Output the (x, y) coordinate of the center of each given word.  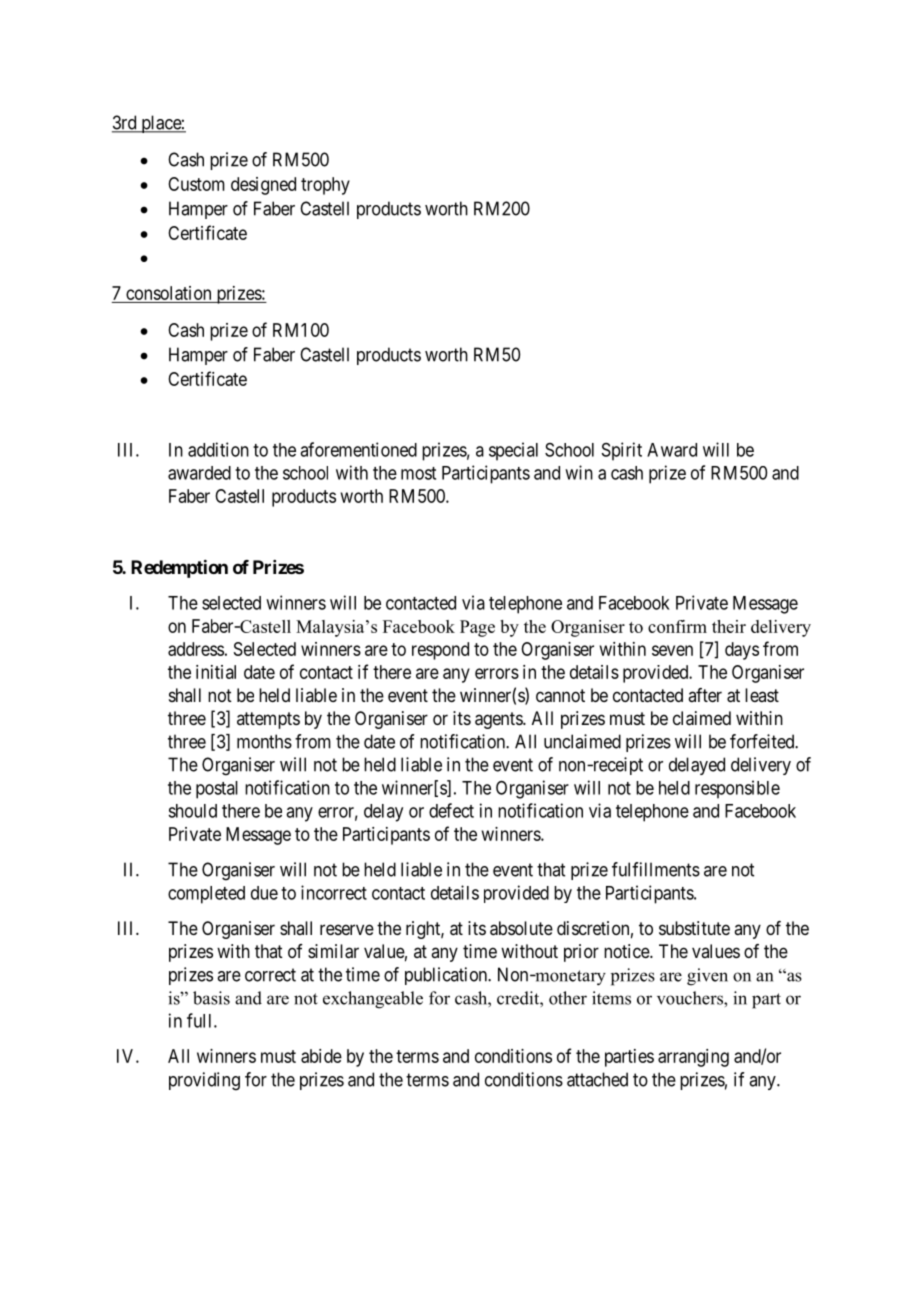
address (196, 649)
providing (204, 1081)
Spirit (622, 451)
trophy (325, 186)
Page (477, 628)
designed (263, 186)
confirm (677, 626)
